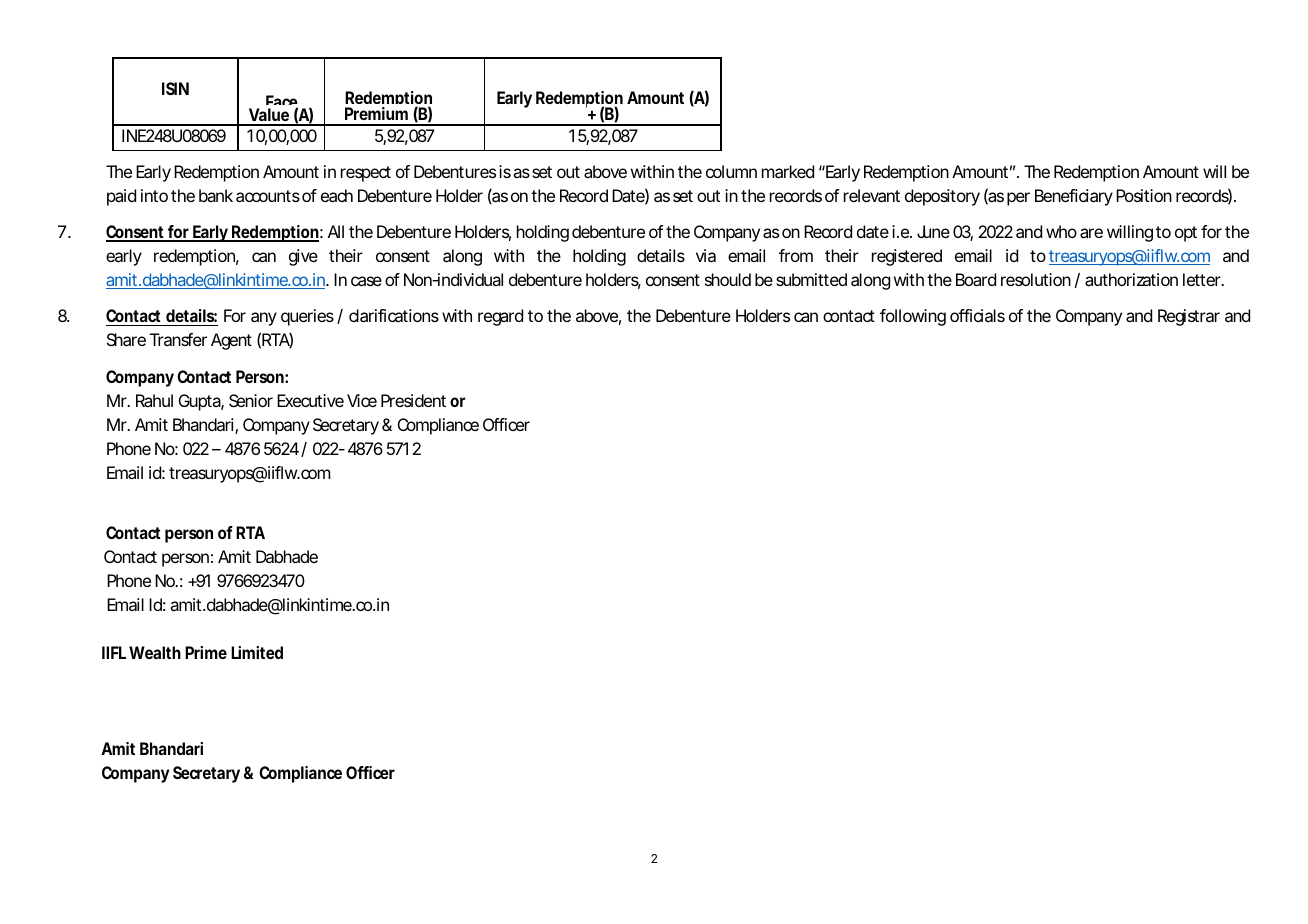  What do you see at coordinates (500, 317) in the page?
I see `regard` at bounding box center [500, 317].
